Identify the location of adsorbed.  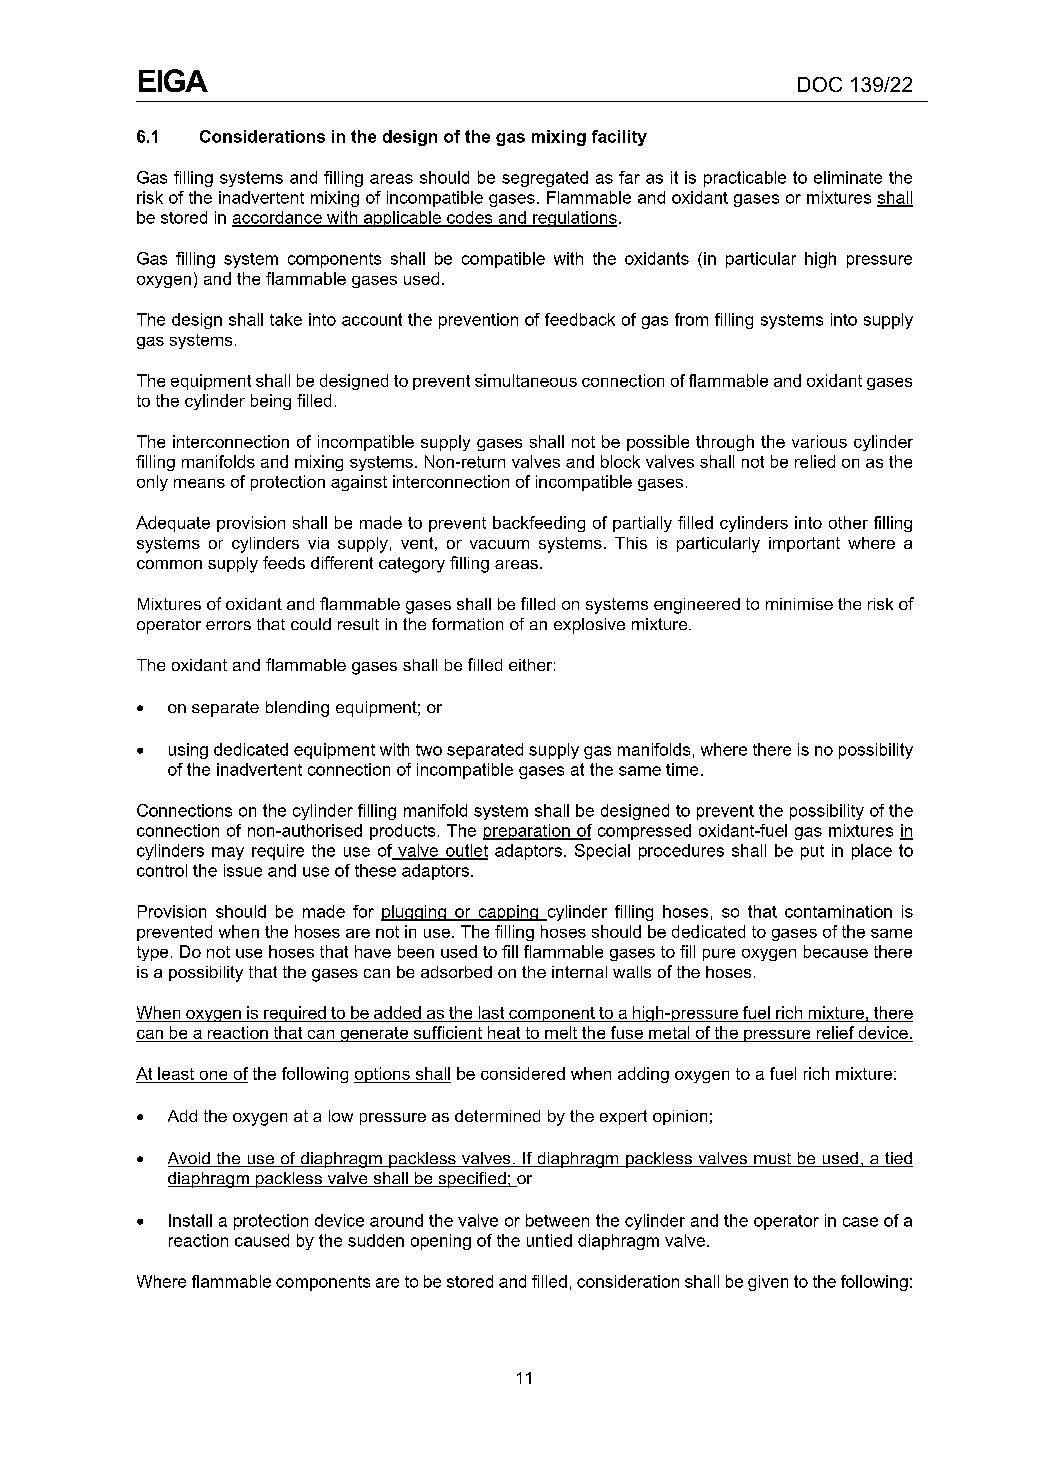
(456, 972).
